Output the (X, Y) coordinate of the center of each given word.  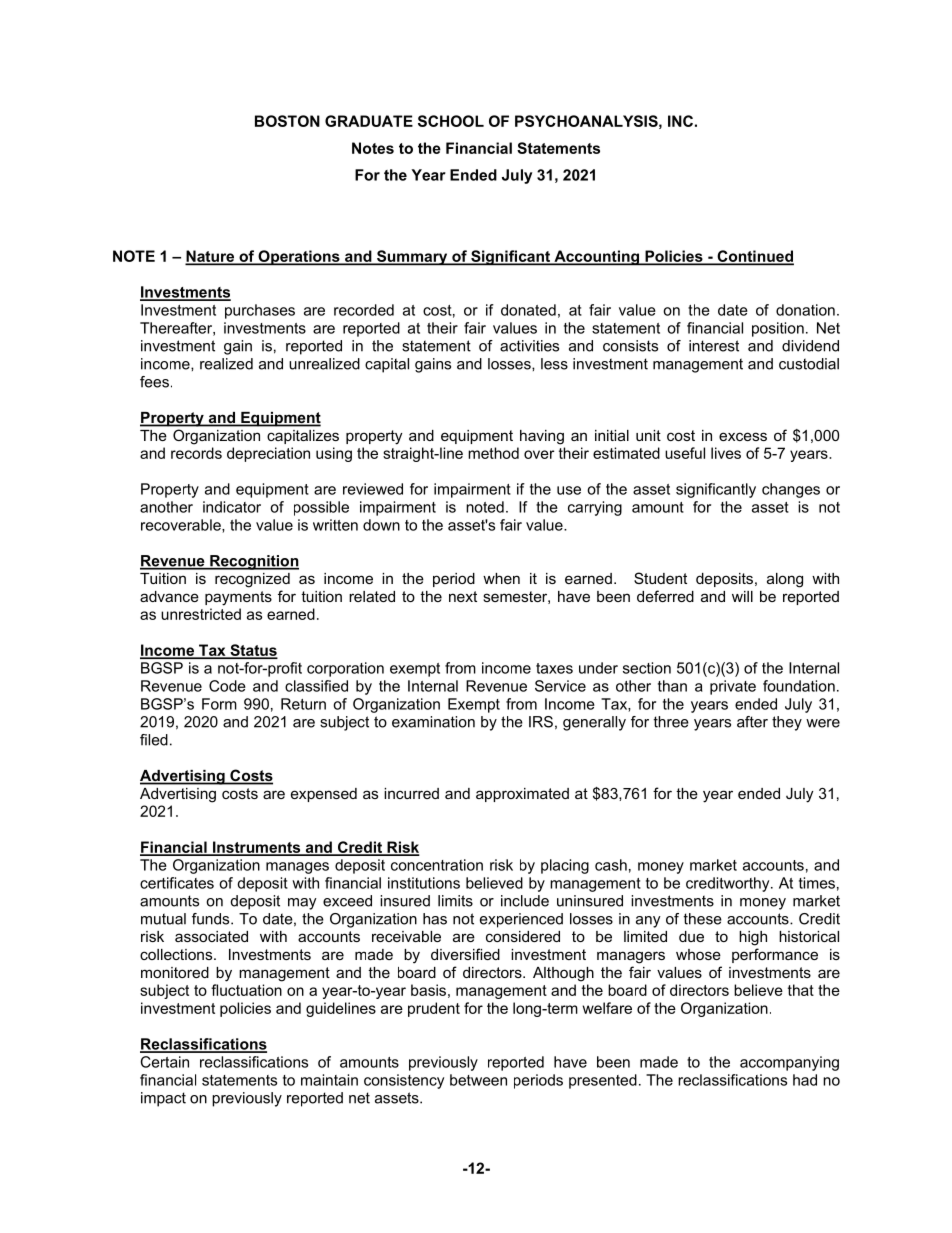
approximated (522, 795)
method (493, 453)
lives (726, 453)
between (478, 1080)
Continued (754, 257)
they (787, 723)
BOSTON (287, 121)
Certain (165, 1062)
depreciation (268, 454)
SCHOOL (451, 121)
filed (154, 740)
